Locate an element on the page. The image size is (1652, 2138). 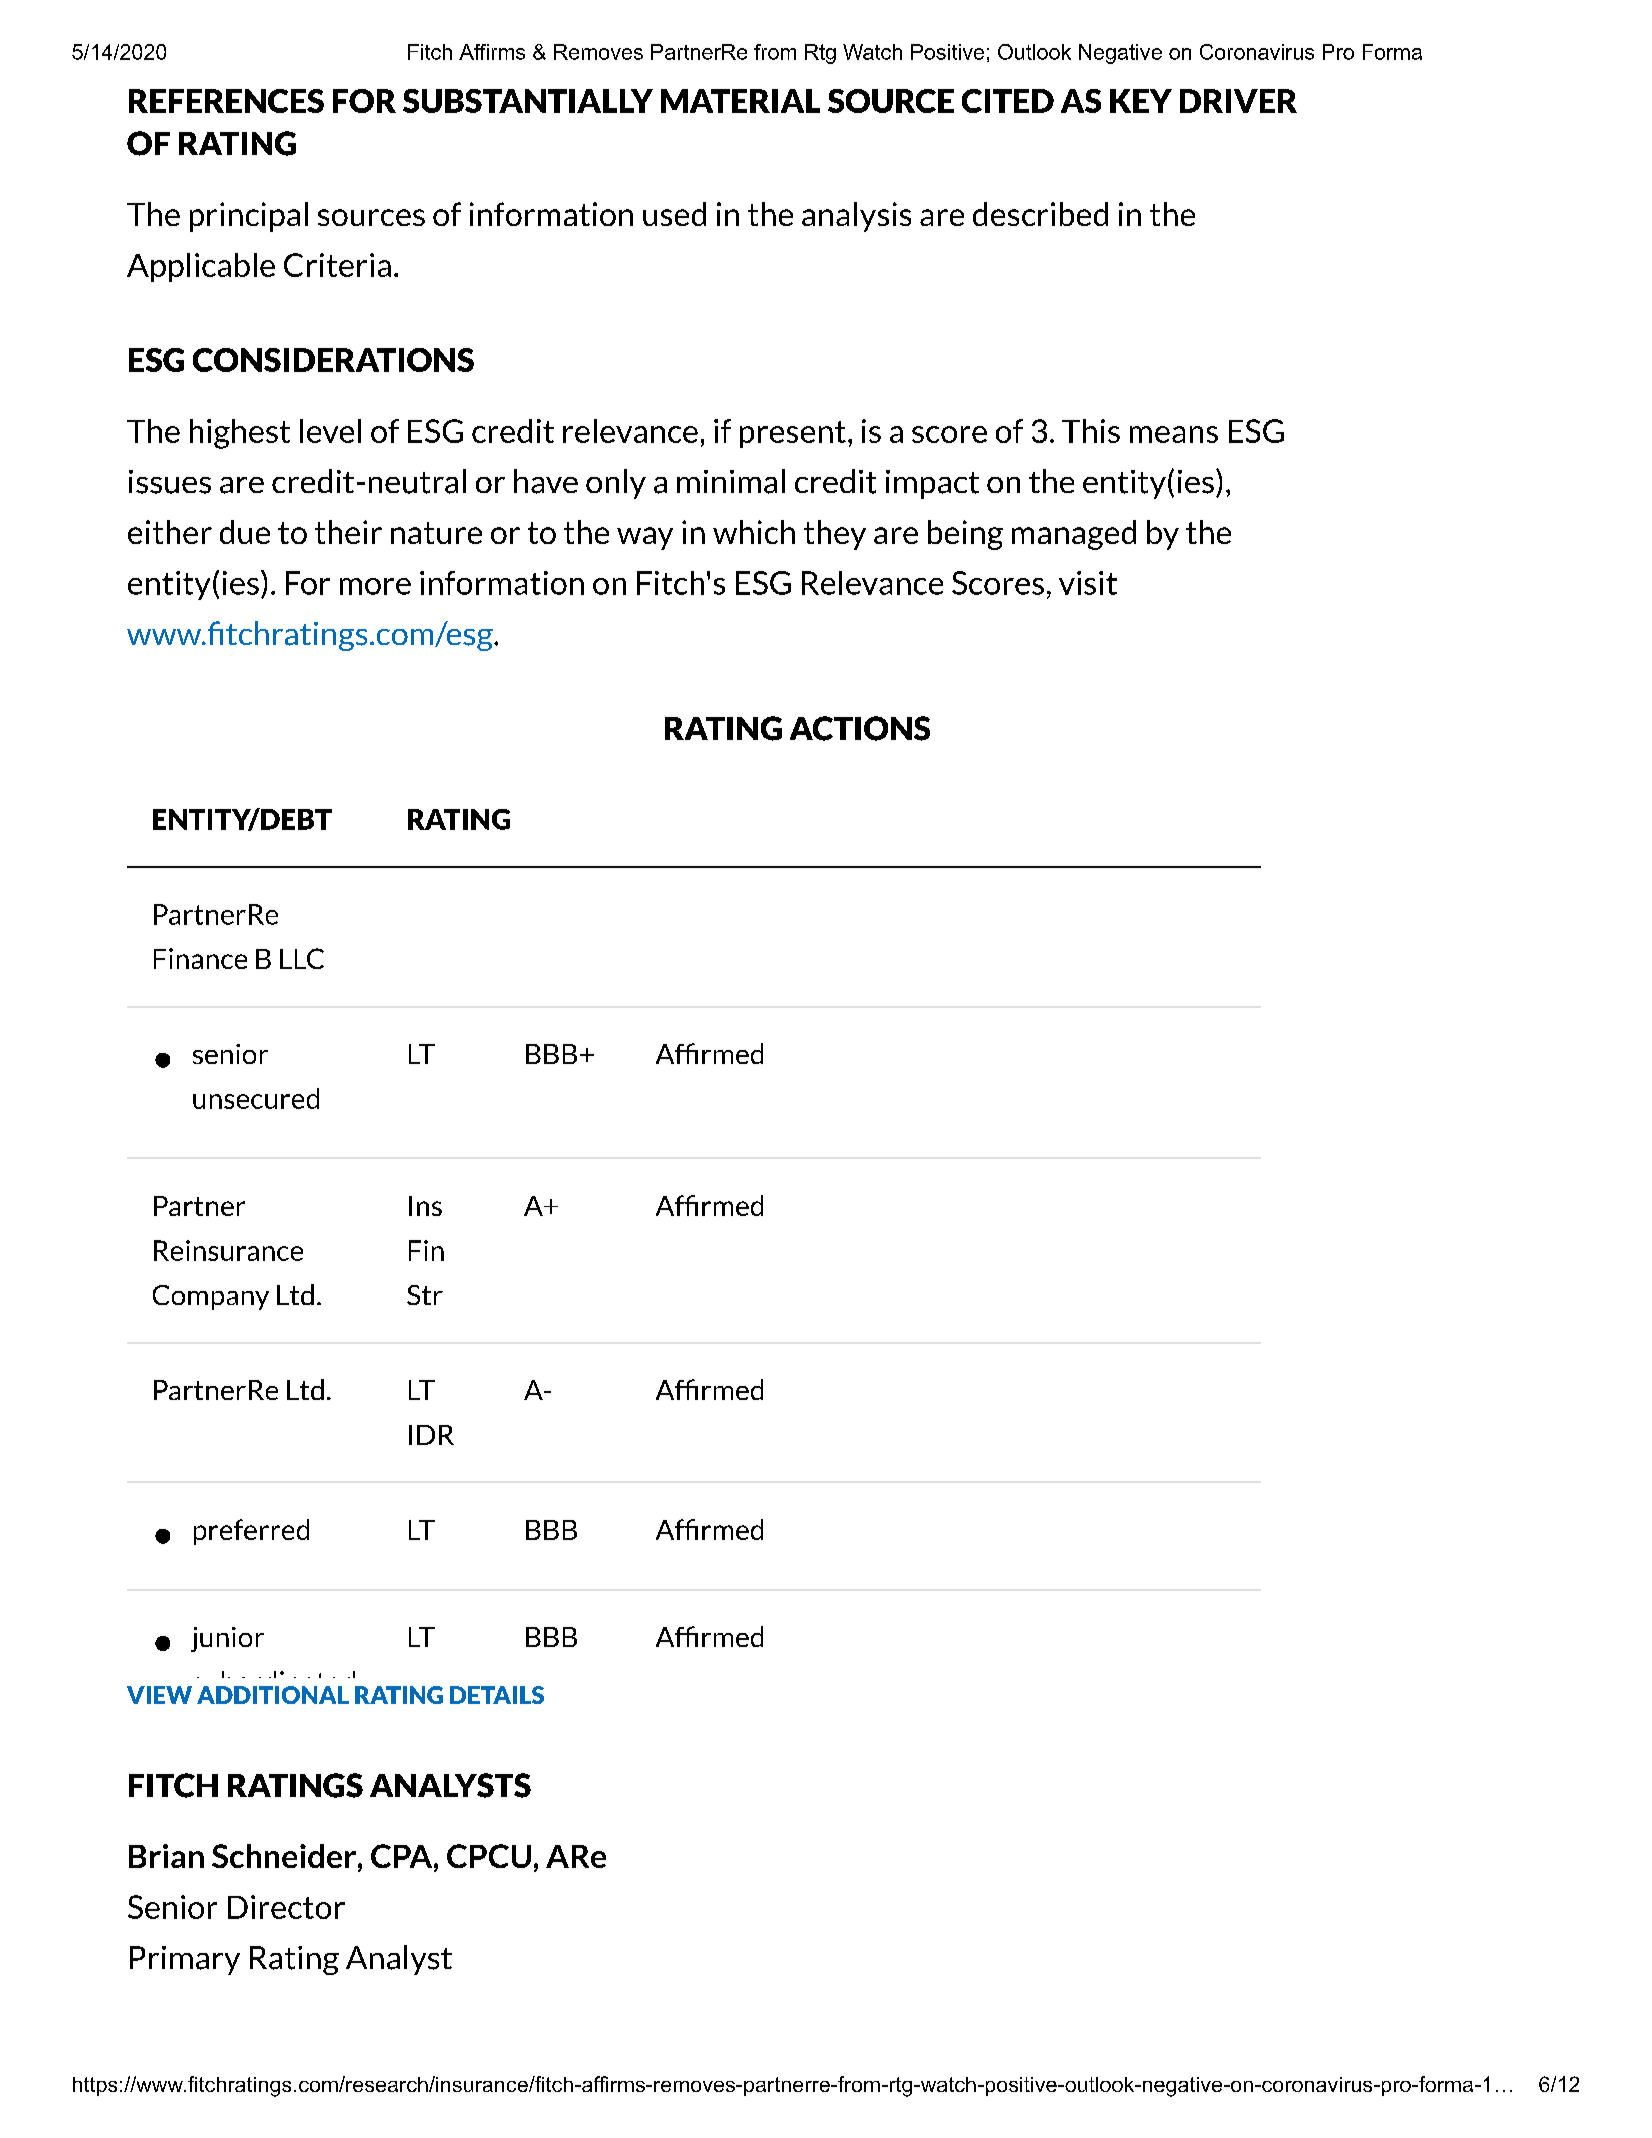
principal is located at coordinates (249, 217).
